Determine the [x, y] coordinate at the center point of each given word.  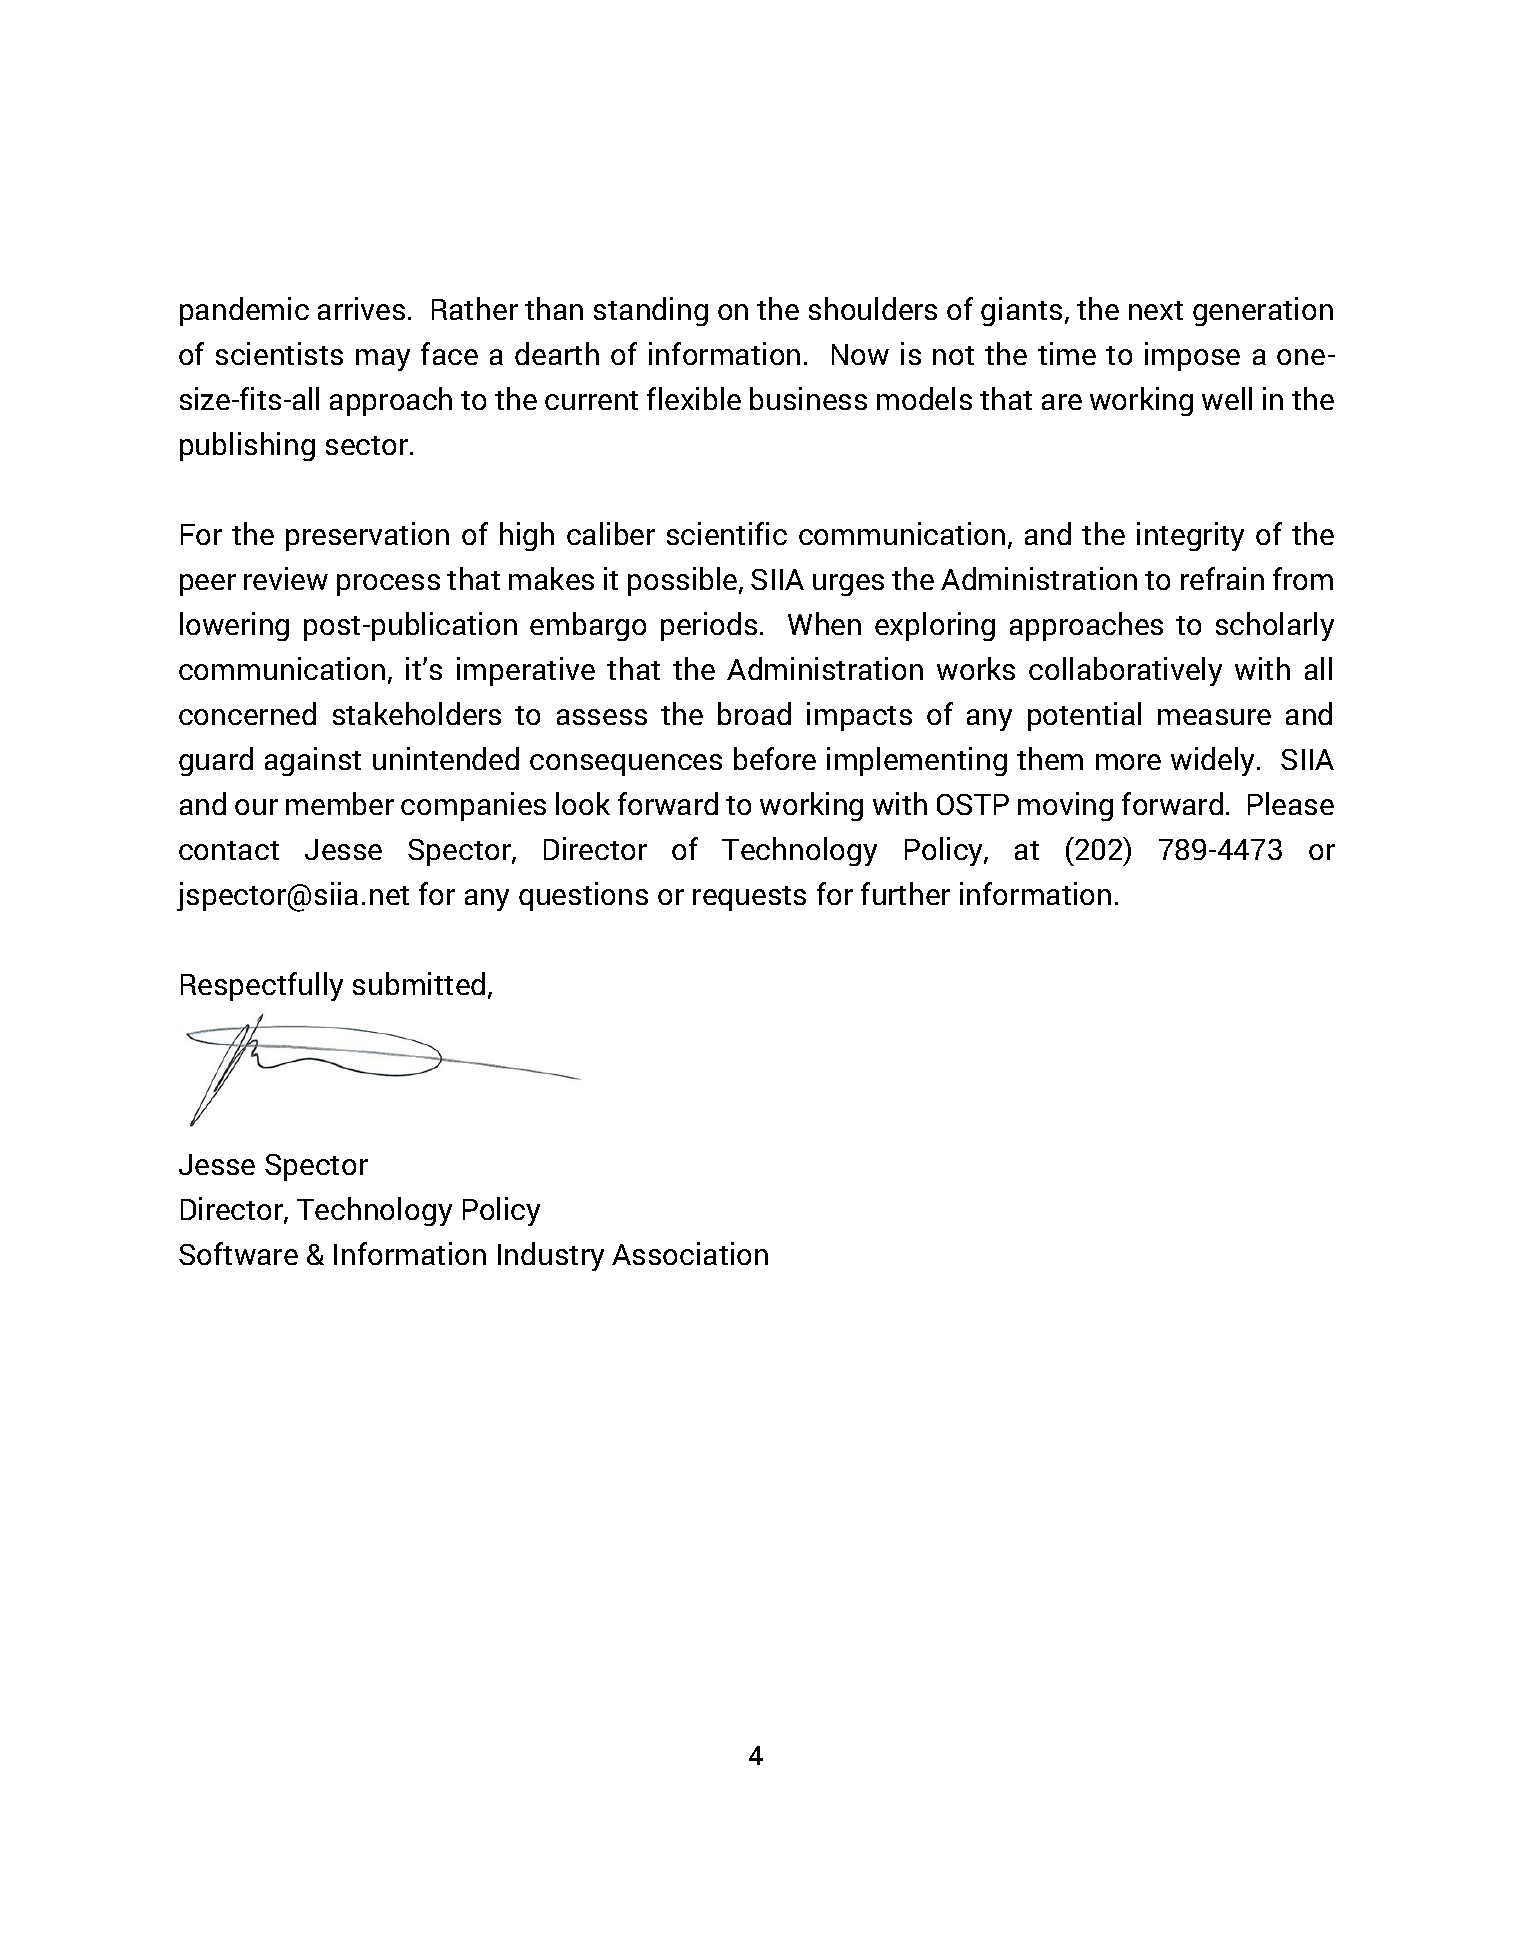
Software [238, 1253]
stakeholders [417, 713]
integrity [1190, 536]
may [383, 360]
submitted [419, 983]
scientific [727, 533]
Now [860, 354]
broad [754, 713]
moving [1065, 806]
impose [1192, 356]
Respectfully [262, 986]
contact [229, 850]
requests [749, 898]
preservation [367, 536]
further [905, 893]
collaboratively [1125, 671]
